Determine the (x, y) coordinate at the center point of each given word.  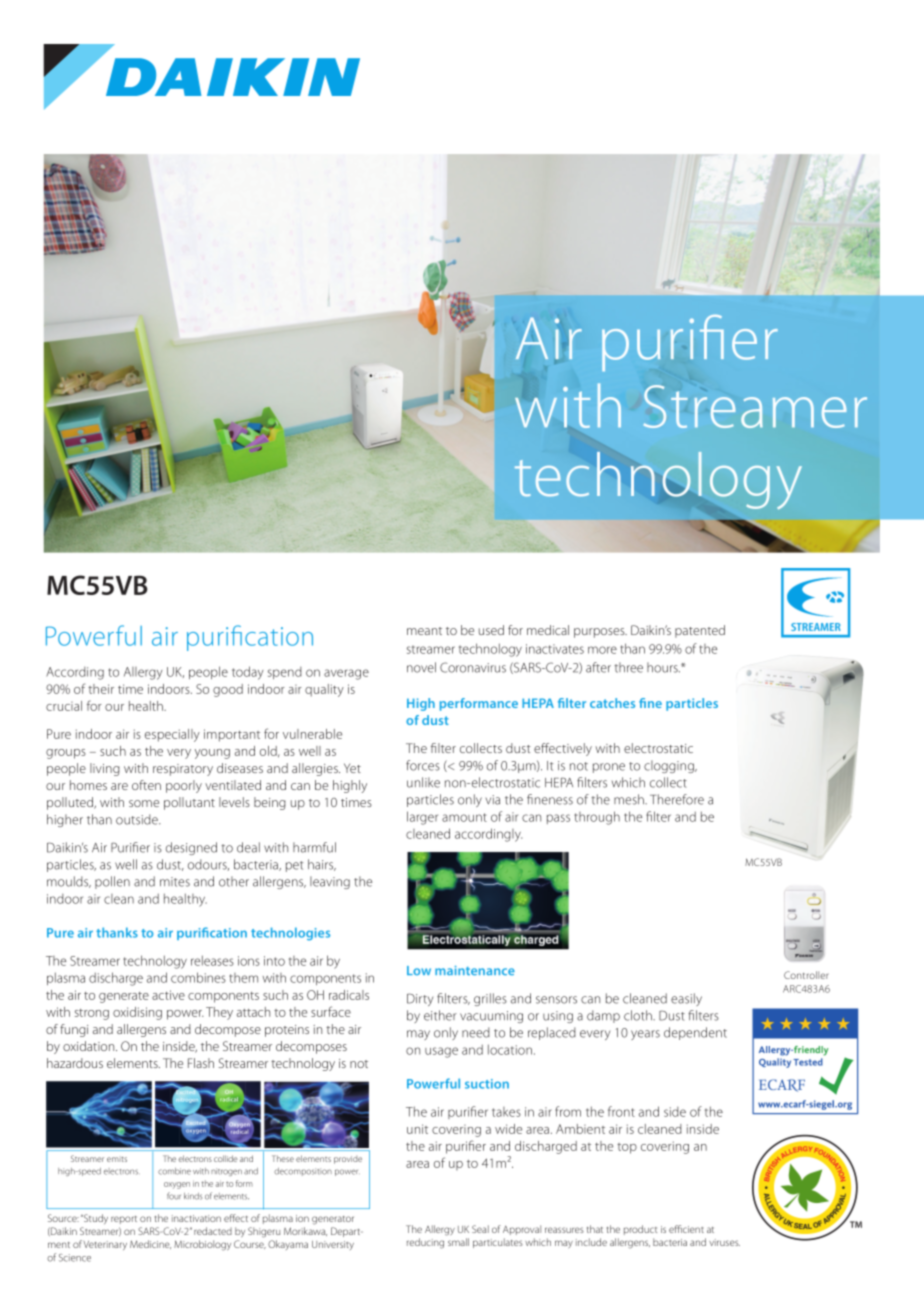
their (101, 689)
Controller (806, 975)
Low (419, 970)
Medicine (150, 1244)
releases (212, 960)
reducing (425, 1243)
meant (424, 631)
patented (700, 631)
